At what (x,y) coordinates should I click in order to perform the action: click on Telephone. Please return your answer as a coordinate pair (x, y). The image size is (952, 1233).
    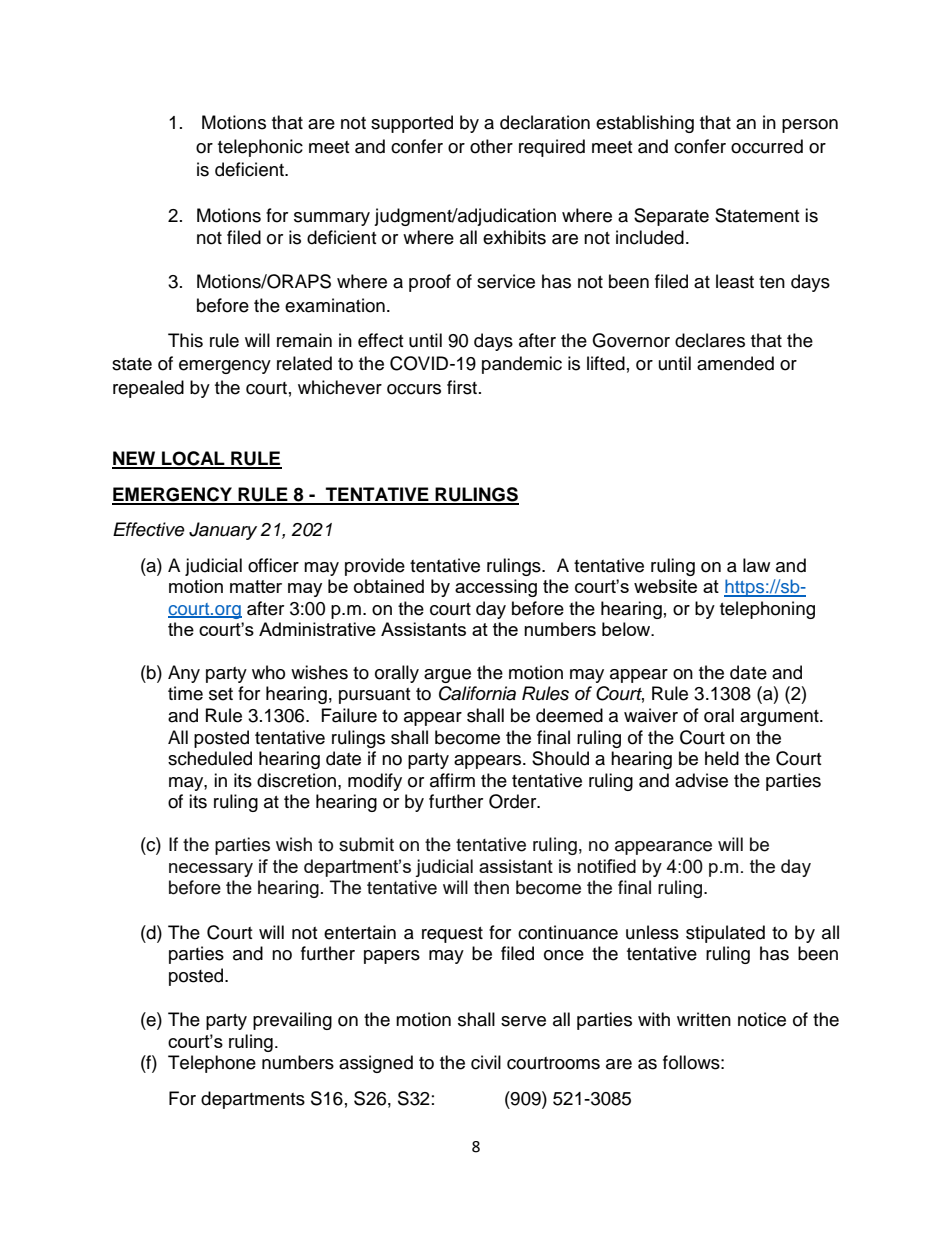
    Looking at the image, I should click on (212, 1064).
